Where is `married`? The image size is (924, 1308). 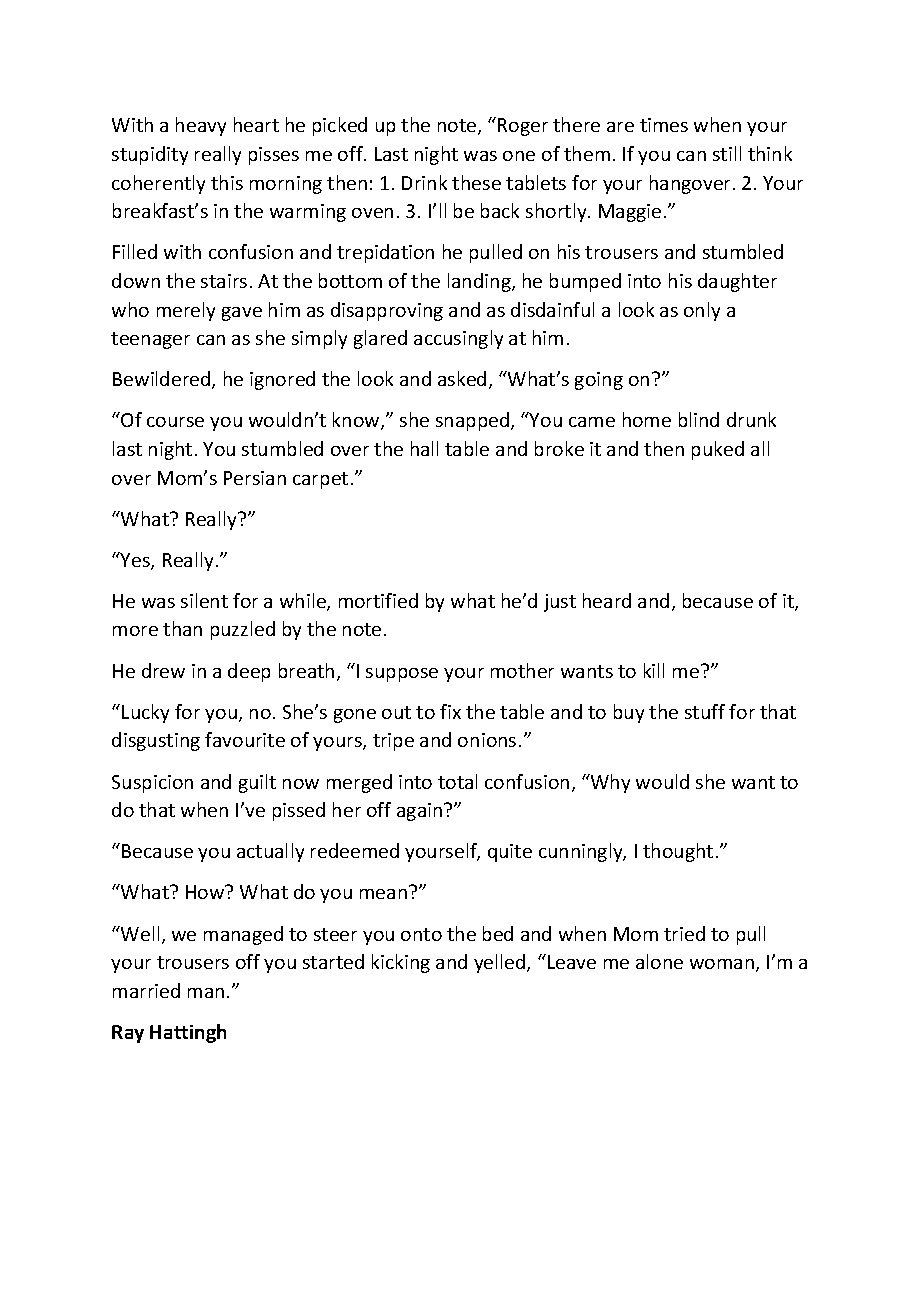 married is located at coordinates (146, 990).
